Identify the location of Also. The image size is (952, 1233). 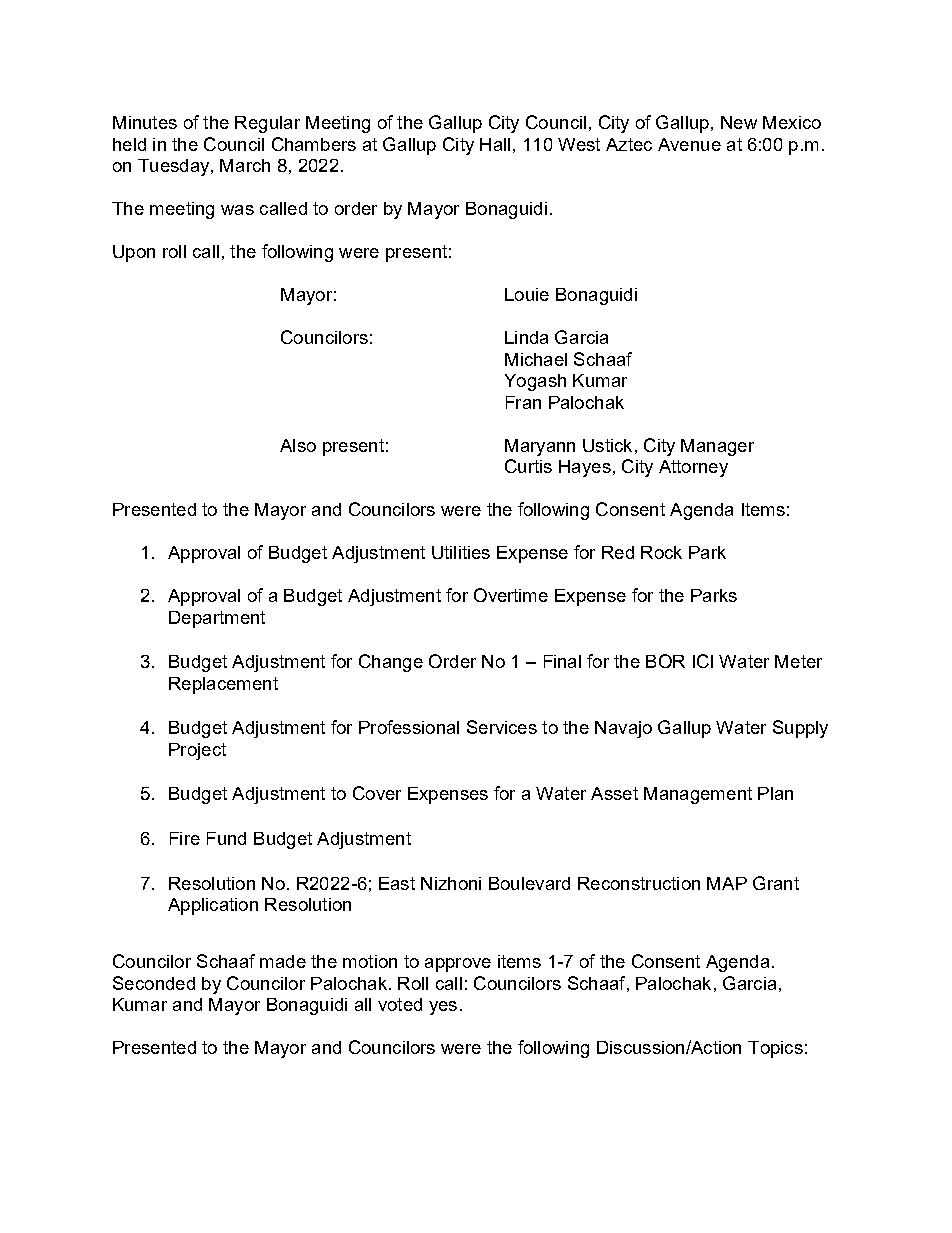
(298, 445).
